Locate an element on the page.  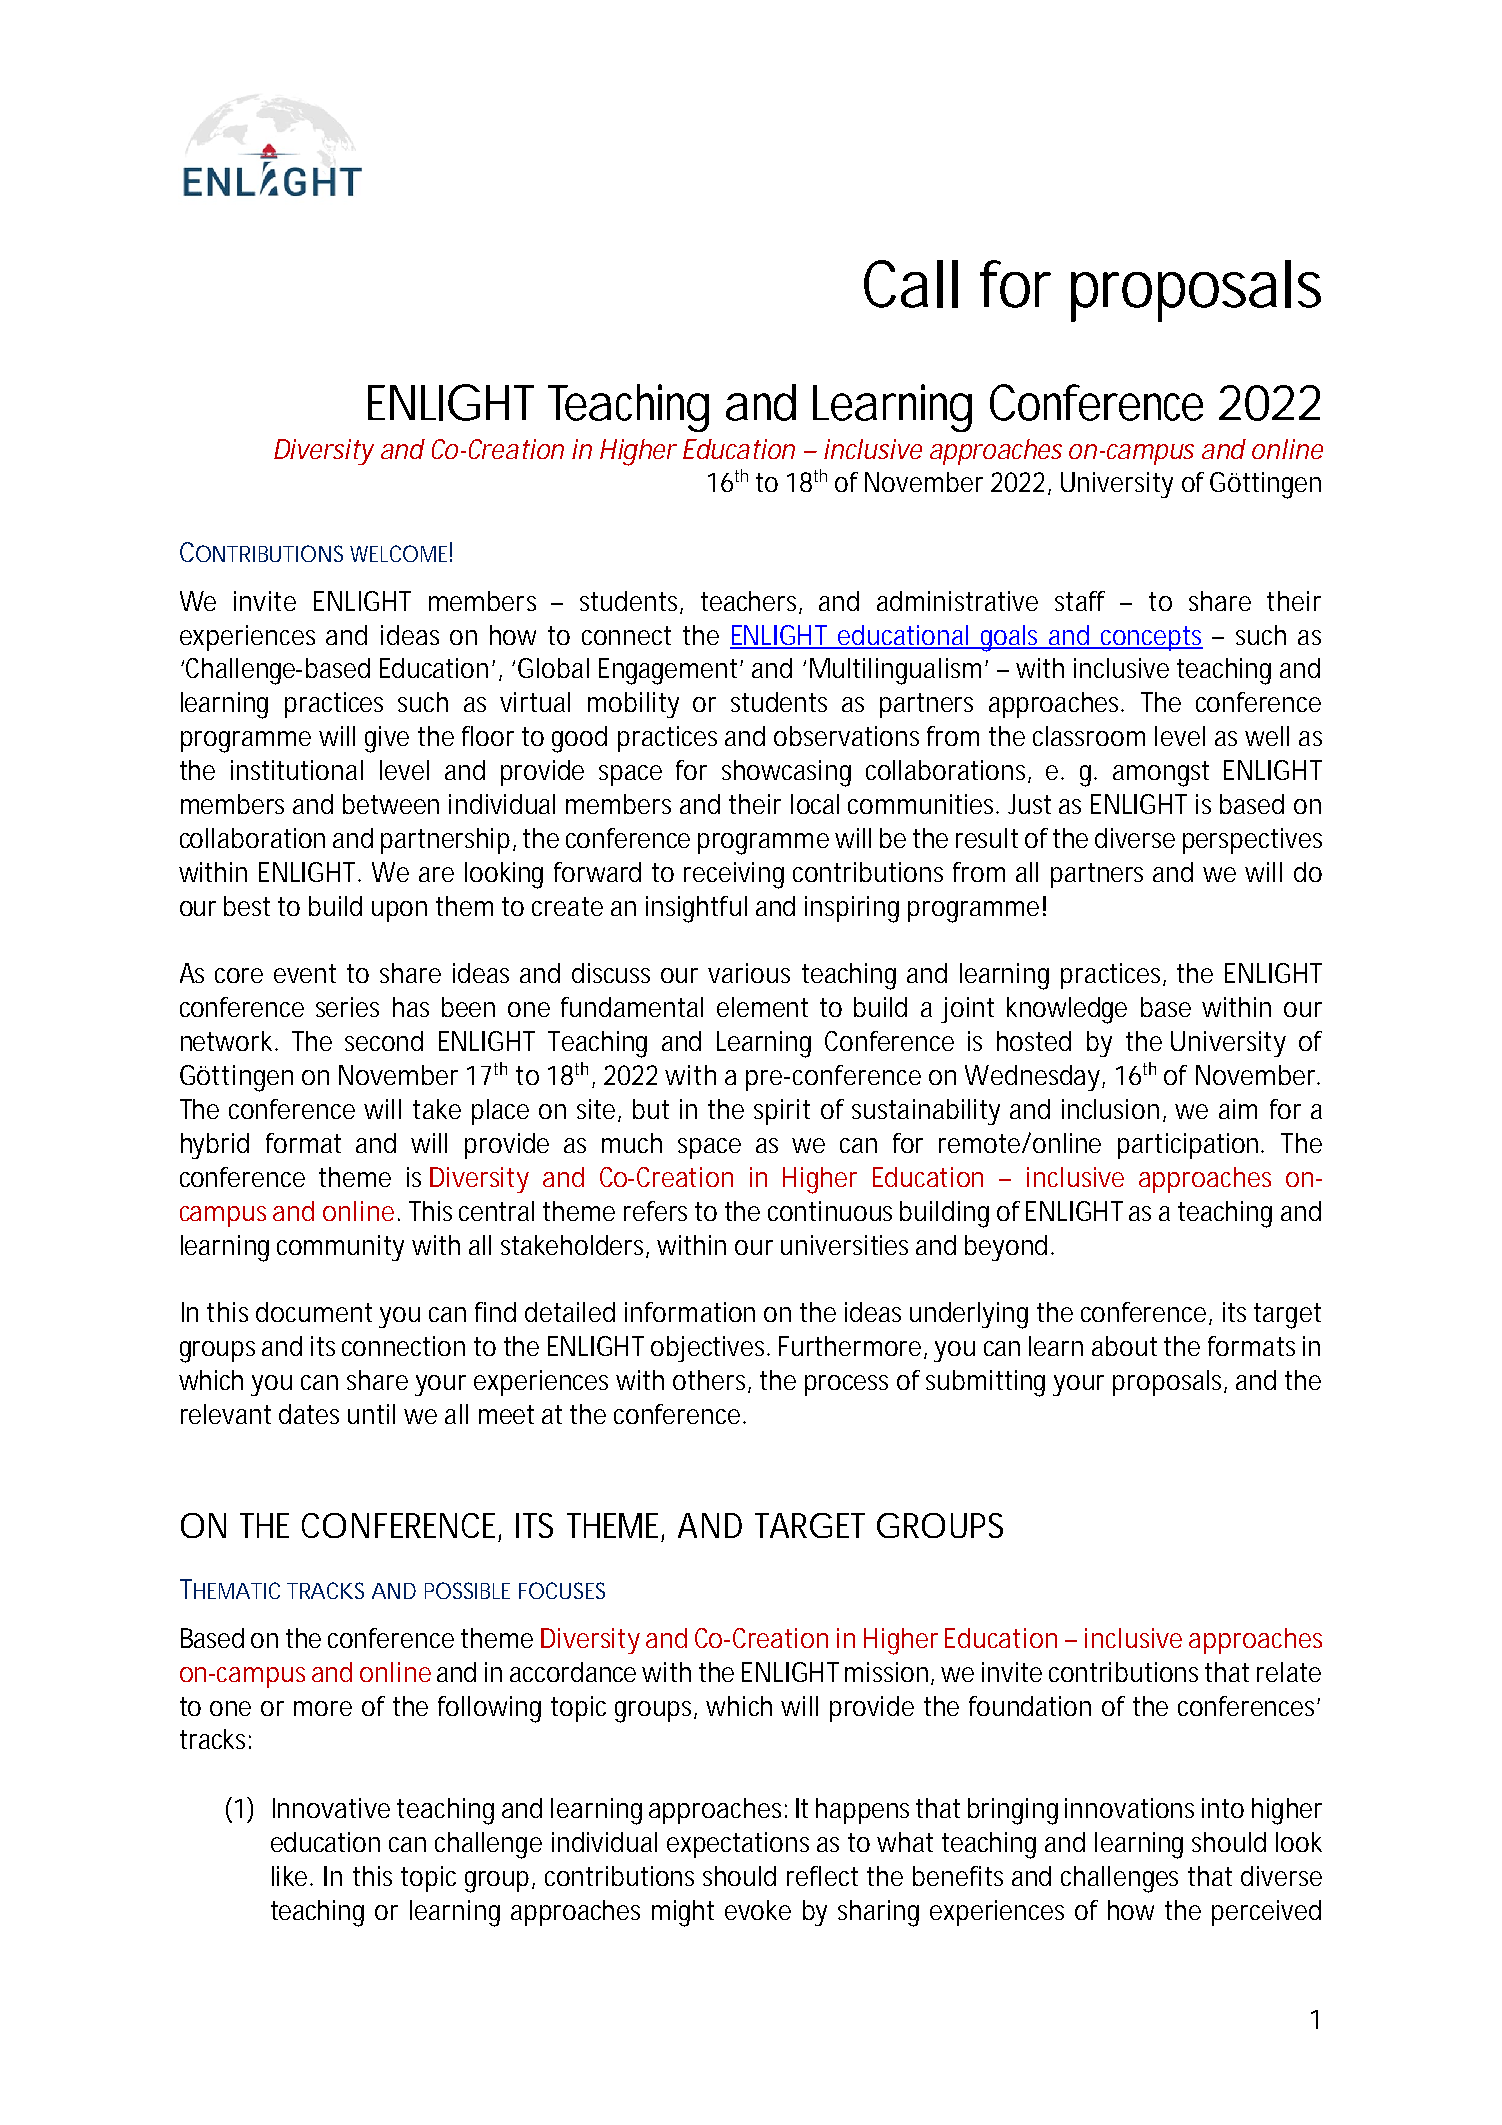
FOCUSES is located at coordinates (562, 1590).
